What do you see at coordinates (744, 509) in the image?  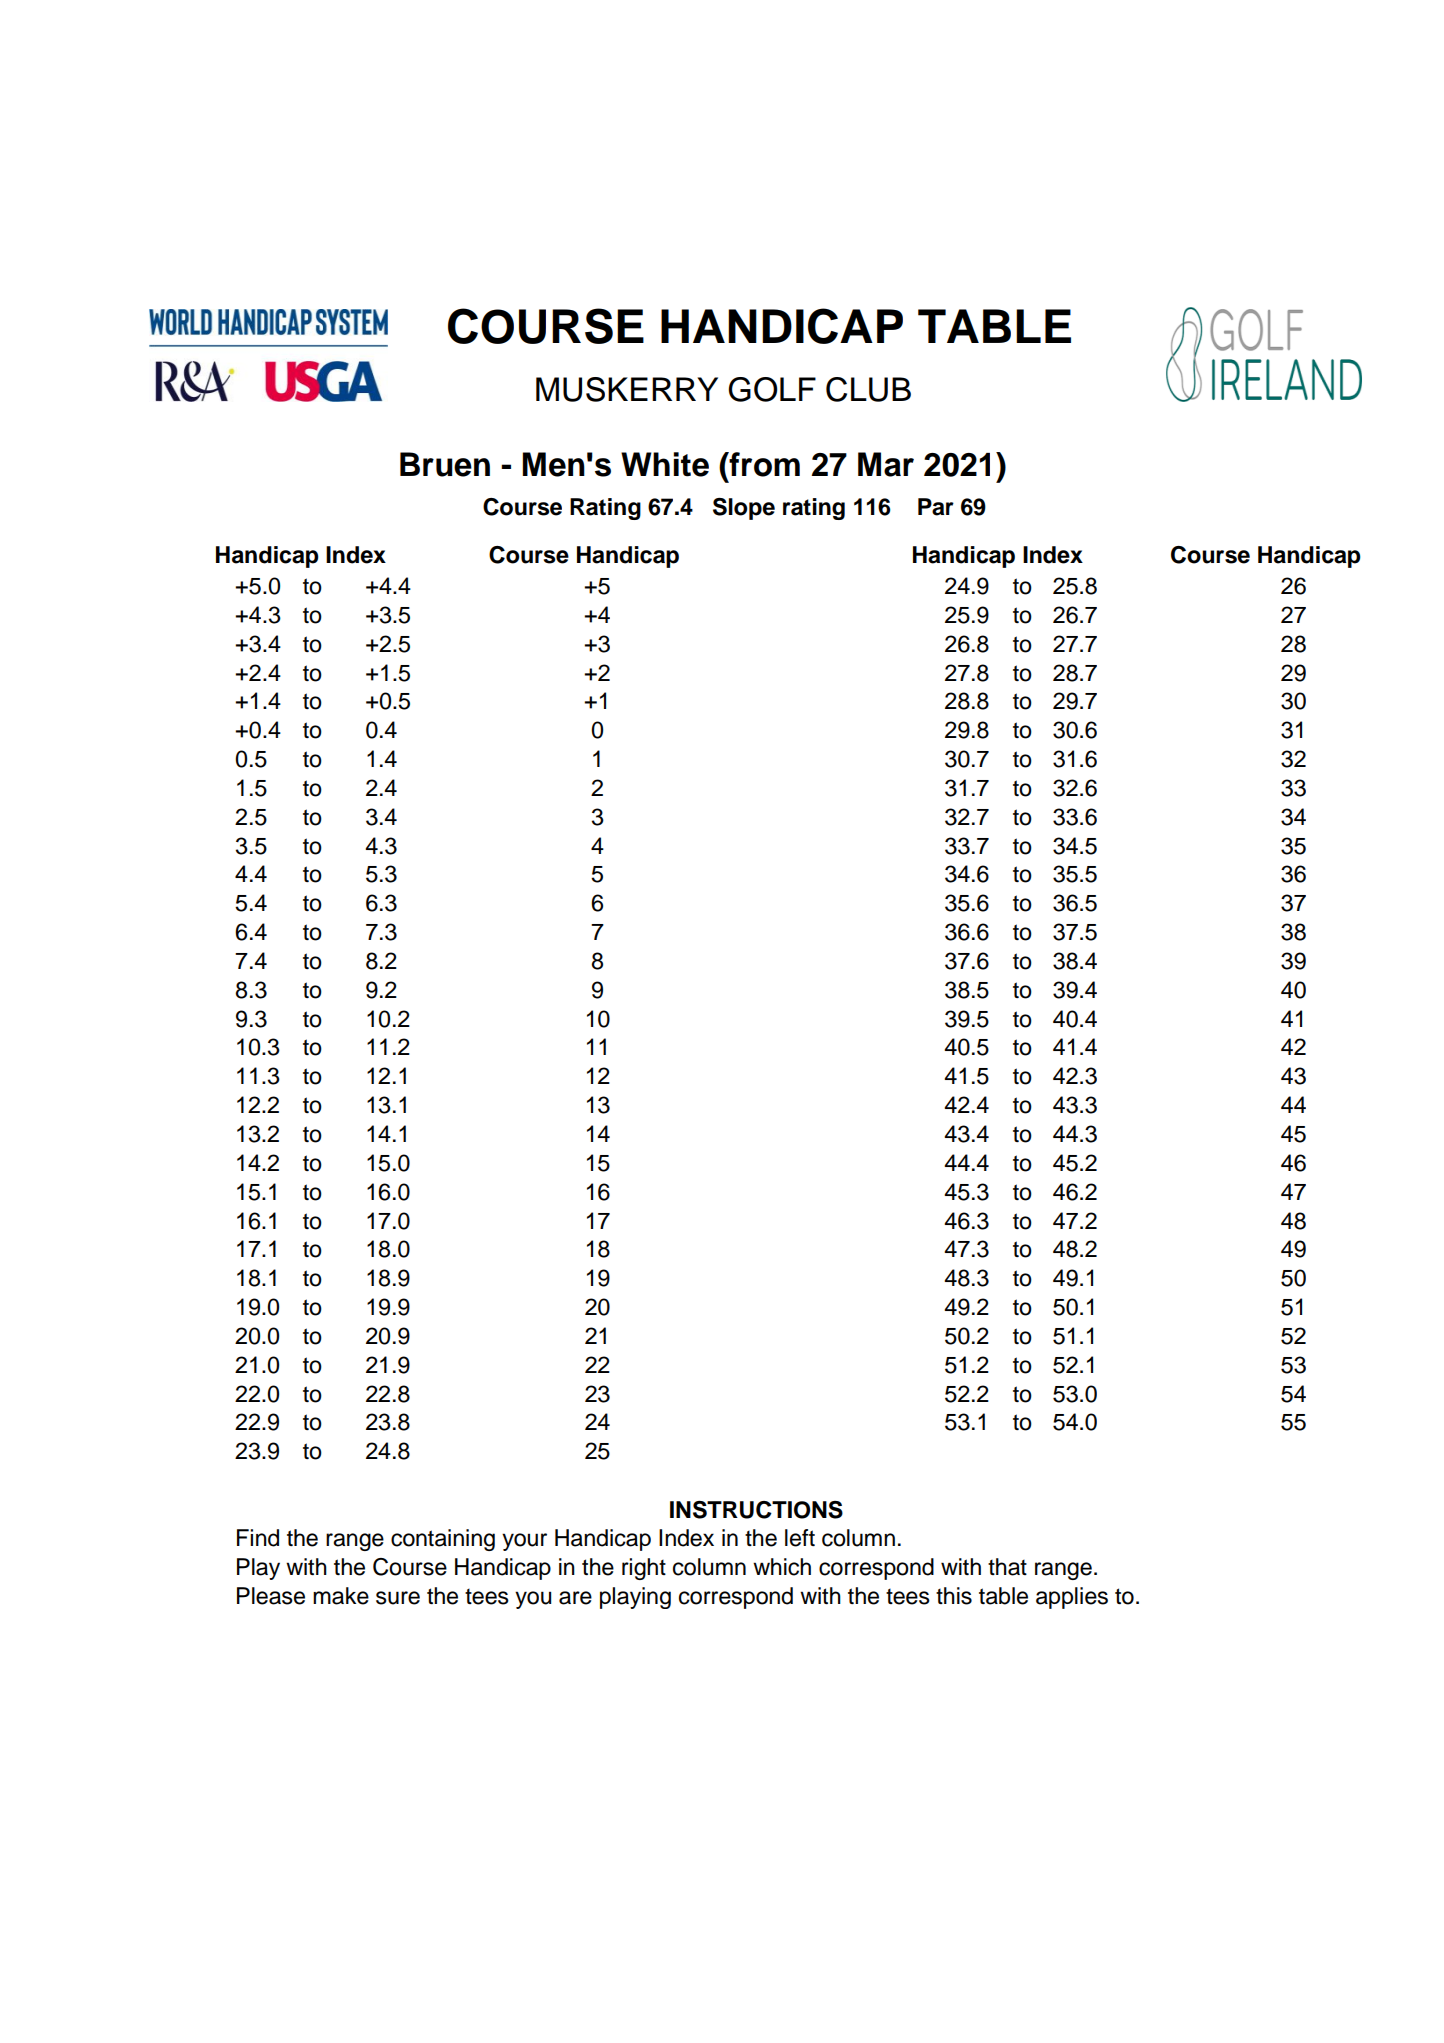 I see `Slope` at bounding box center [744, 509].
